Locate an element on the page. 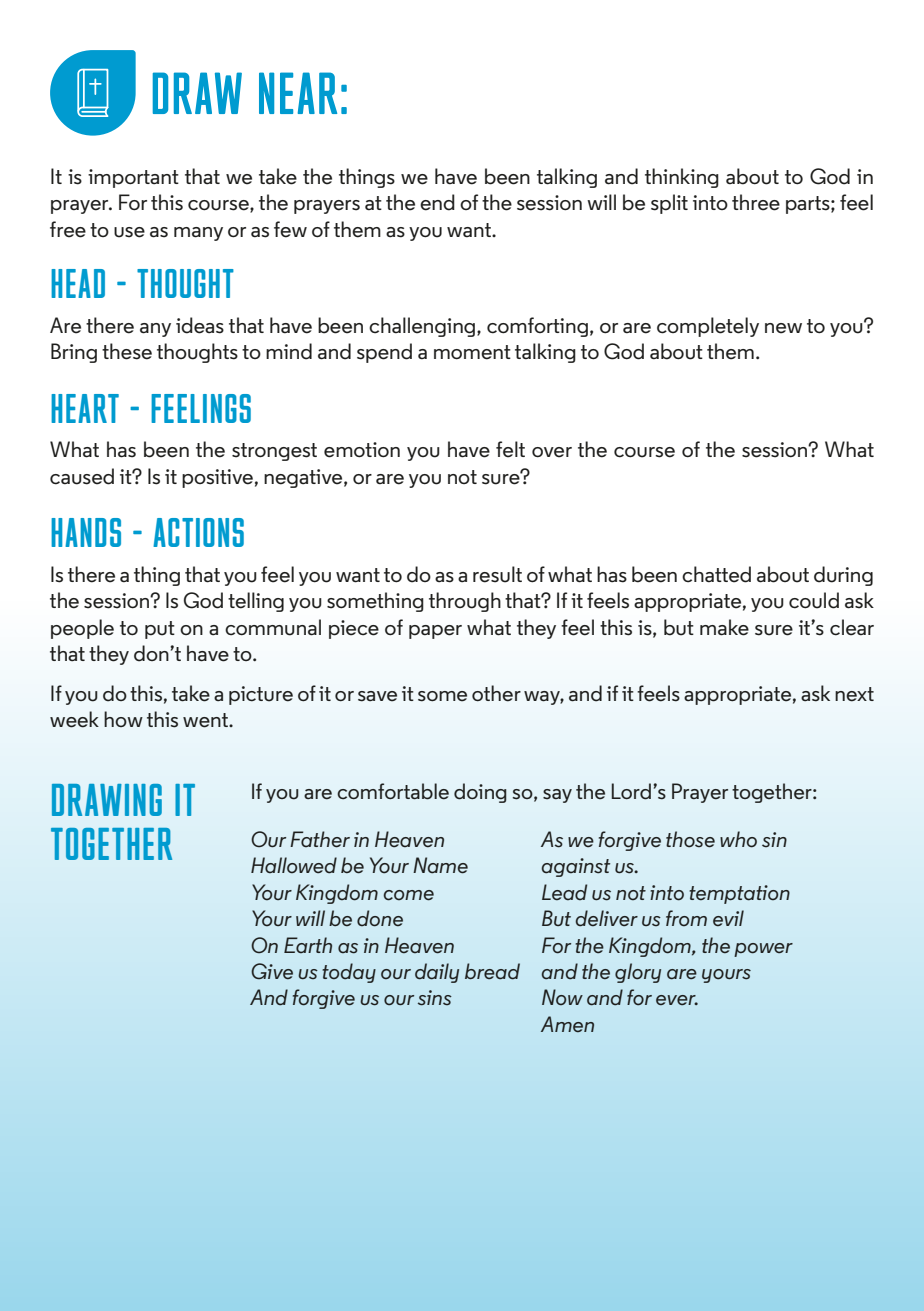 Image resolution: width=924 pixels, height=1311 pixels. how is located at coordinates (123, 719).
